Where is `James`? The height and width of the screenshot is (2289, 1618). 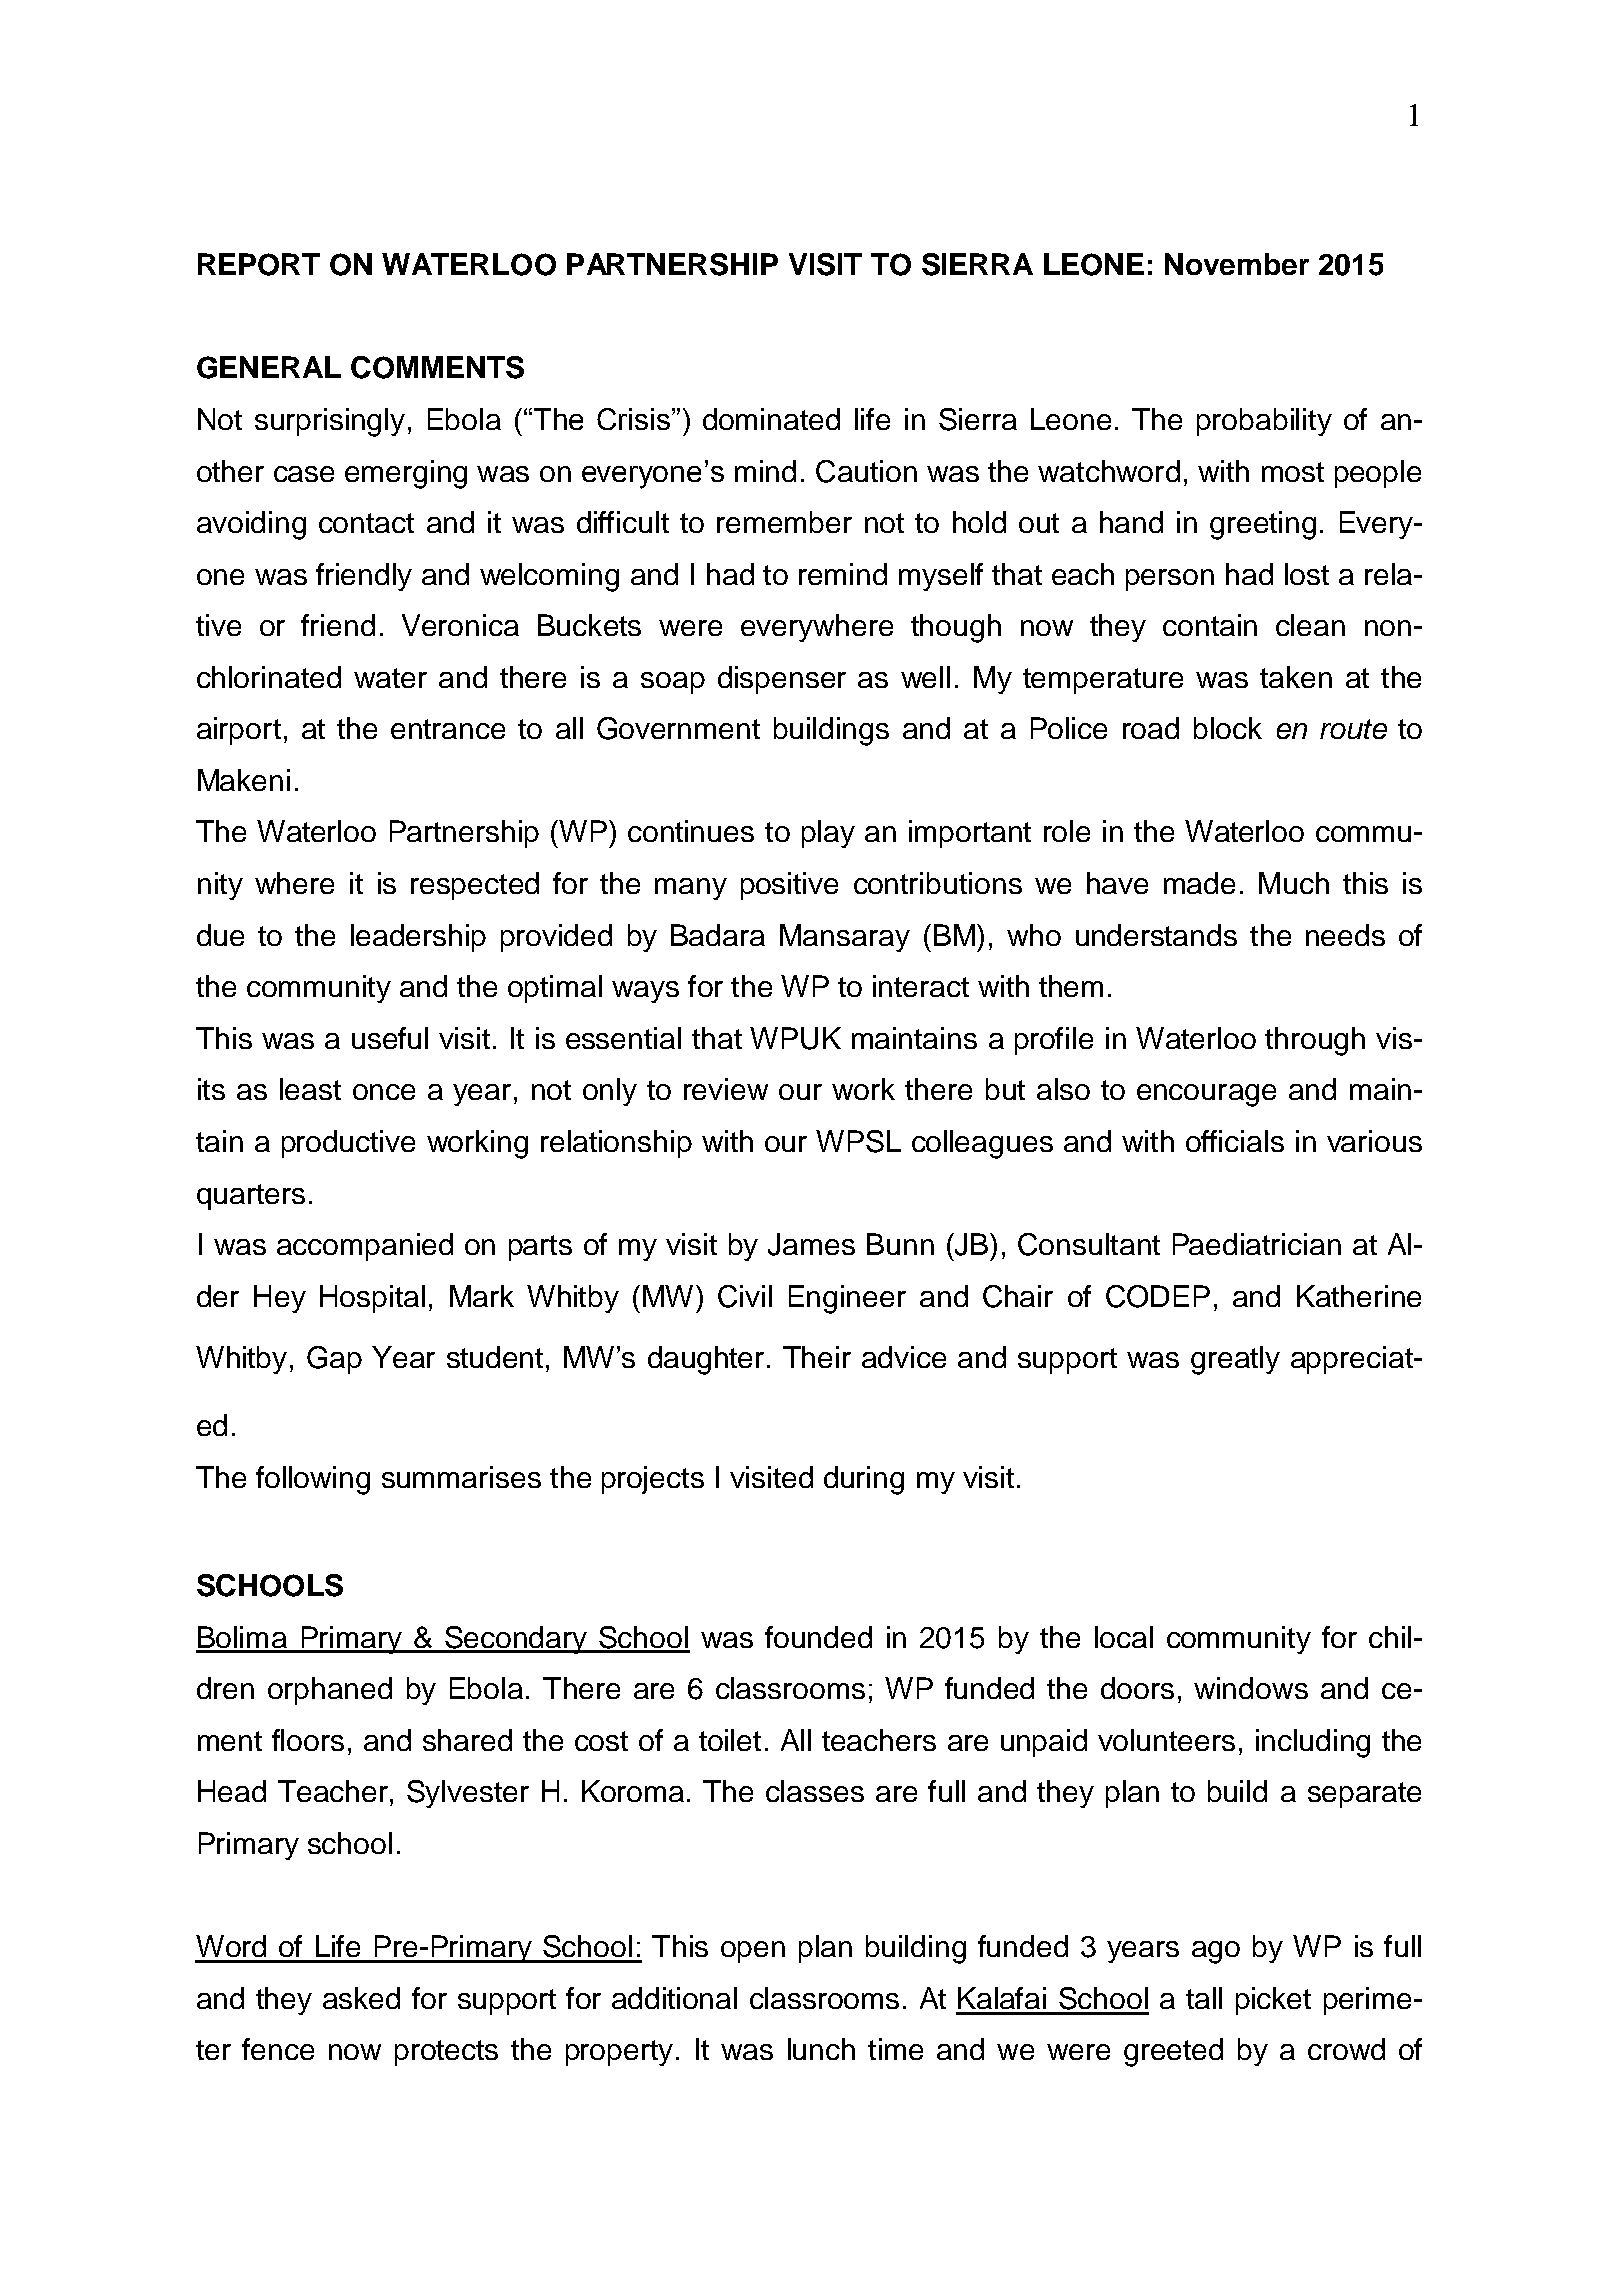 James is located at coordinates (811, 1244).
